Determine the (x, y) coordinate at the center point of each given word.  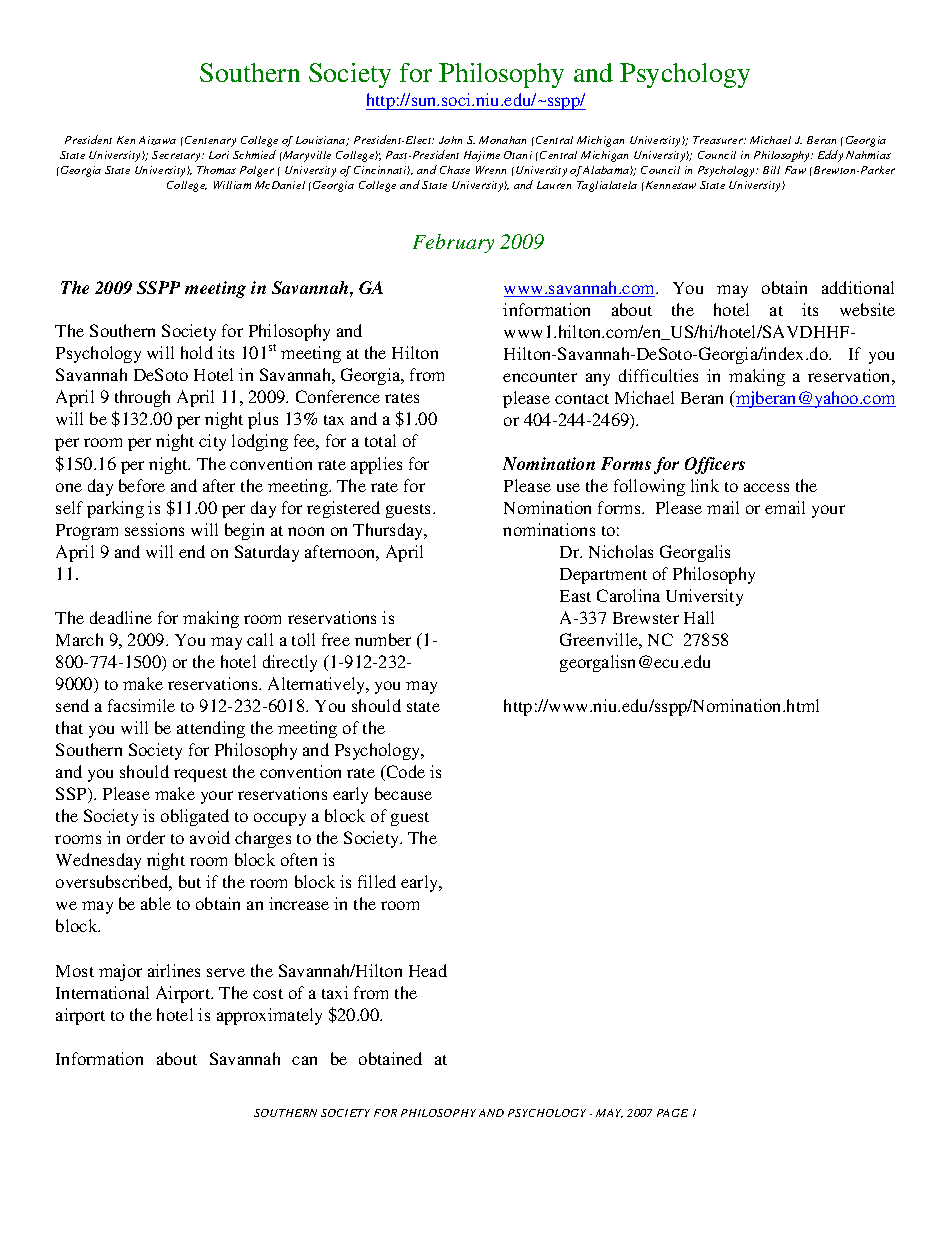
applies (376, 465)
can (304, 1060)
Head (428, 970)
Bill (771, 170)
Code (404, 773)
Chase (455, 170)
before (142, 485)
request (200, 775)
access (766, 487)
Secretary (177, 156)
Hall (699, 617)
